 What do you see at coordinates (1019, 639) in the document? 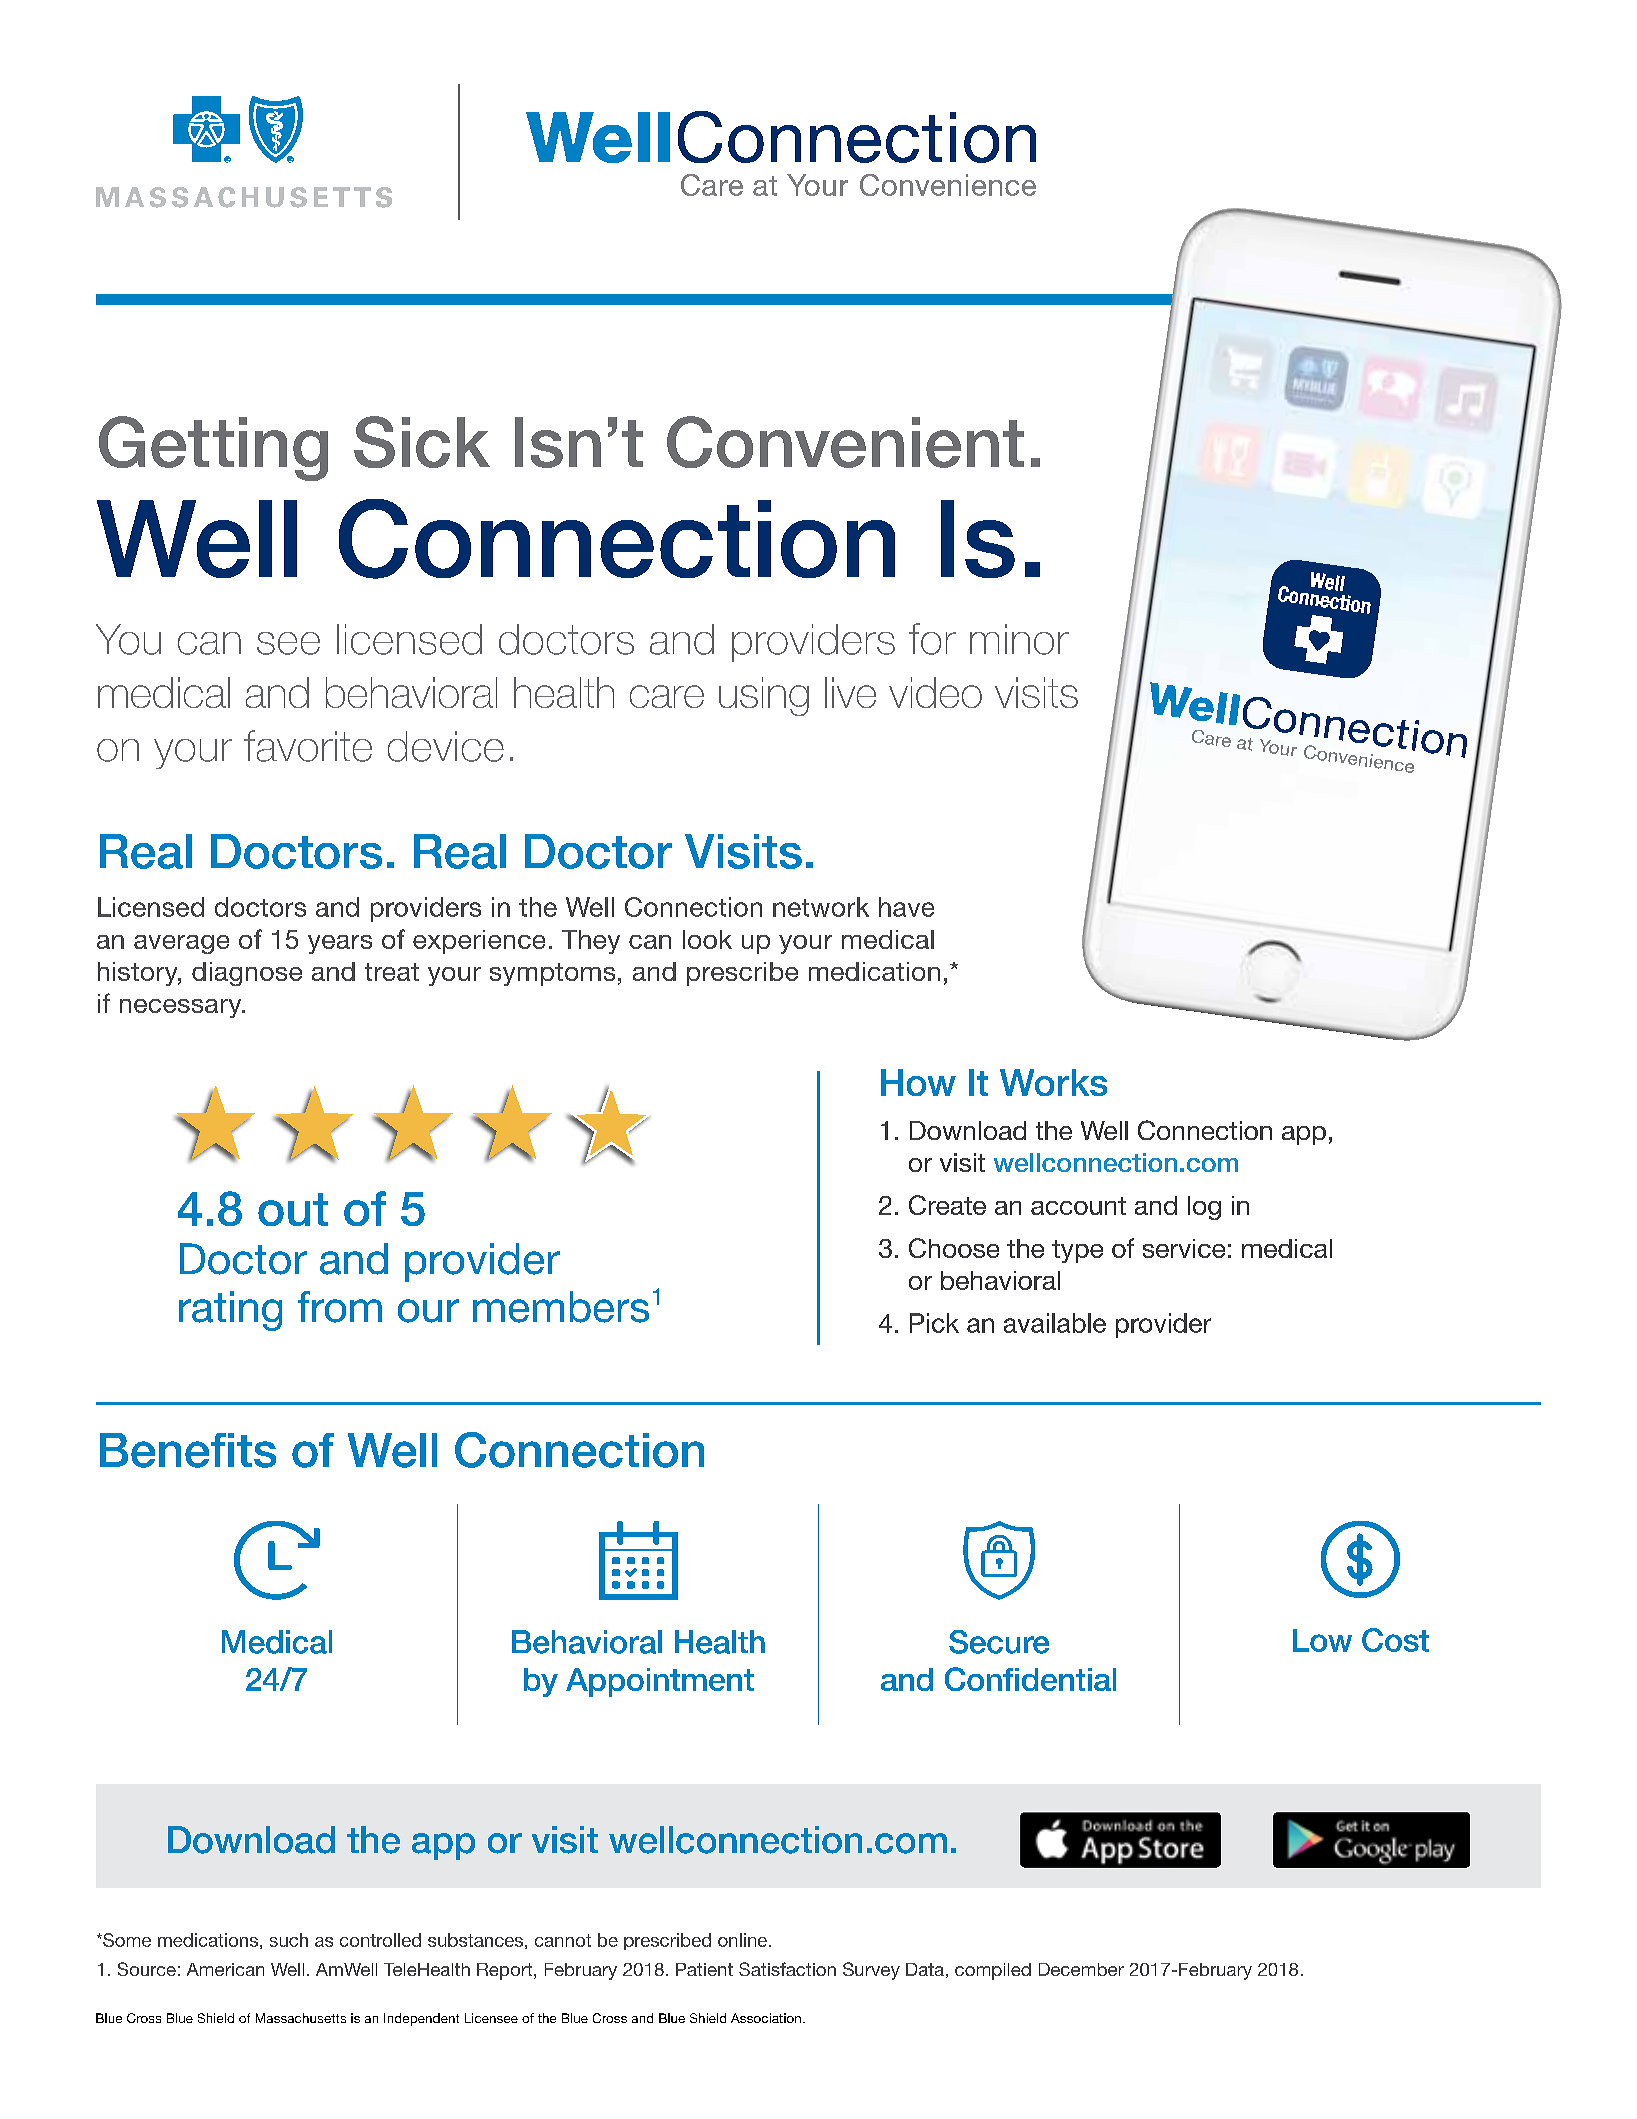
I see `minor` at bounding box center [1019, 639].
